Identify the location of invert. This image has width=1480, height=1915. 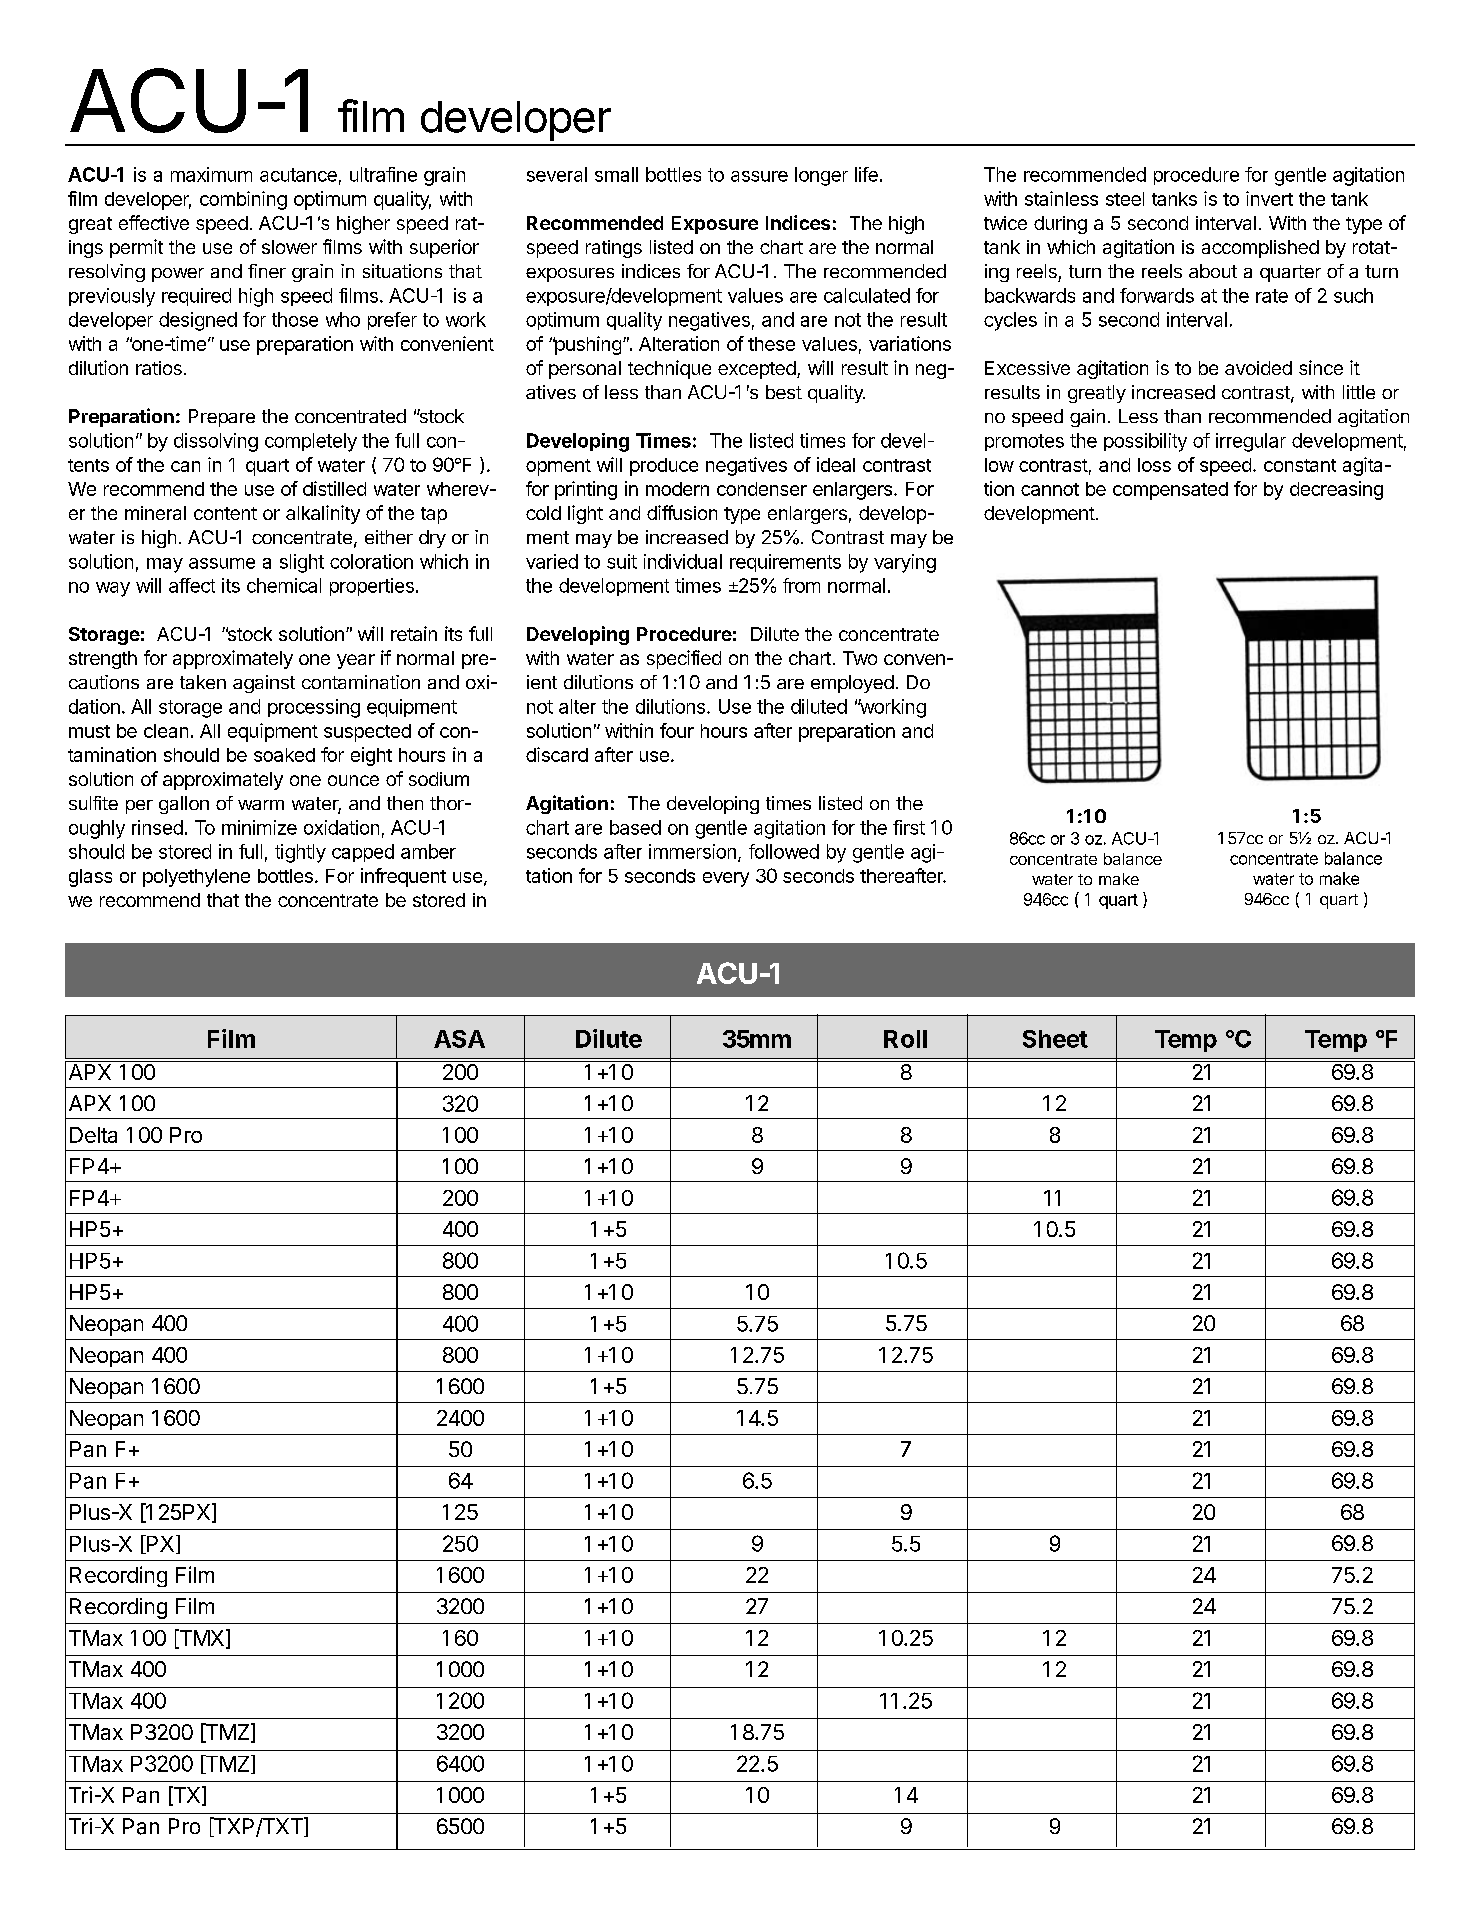
(1269, 198).
